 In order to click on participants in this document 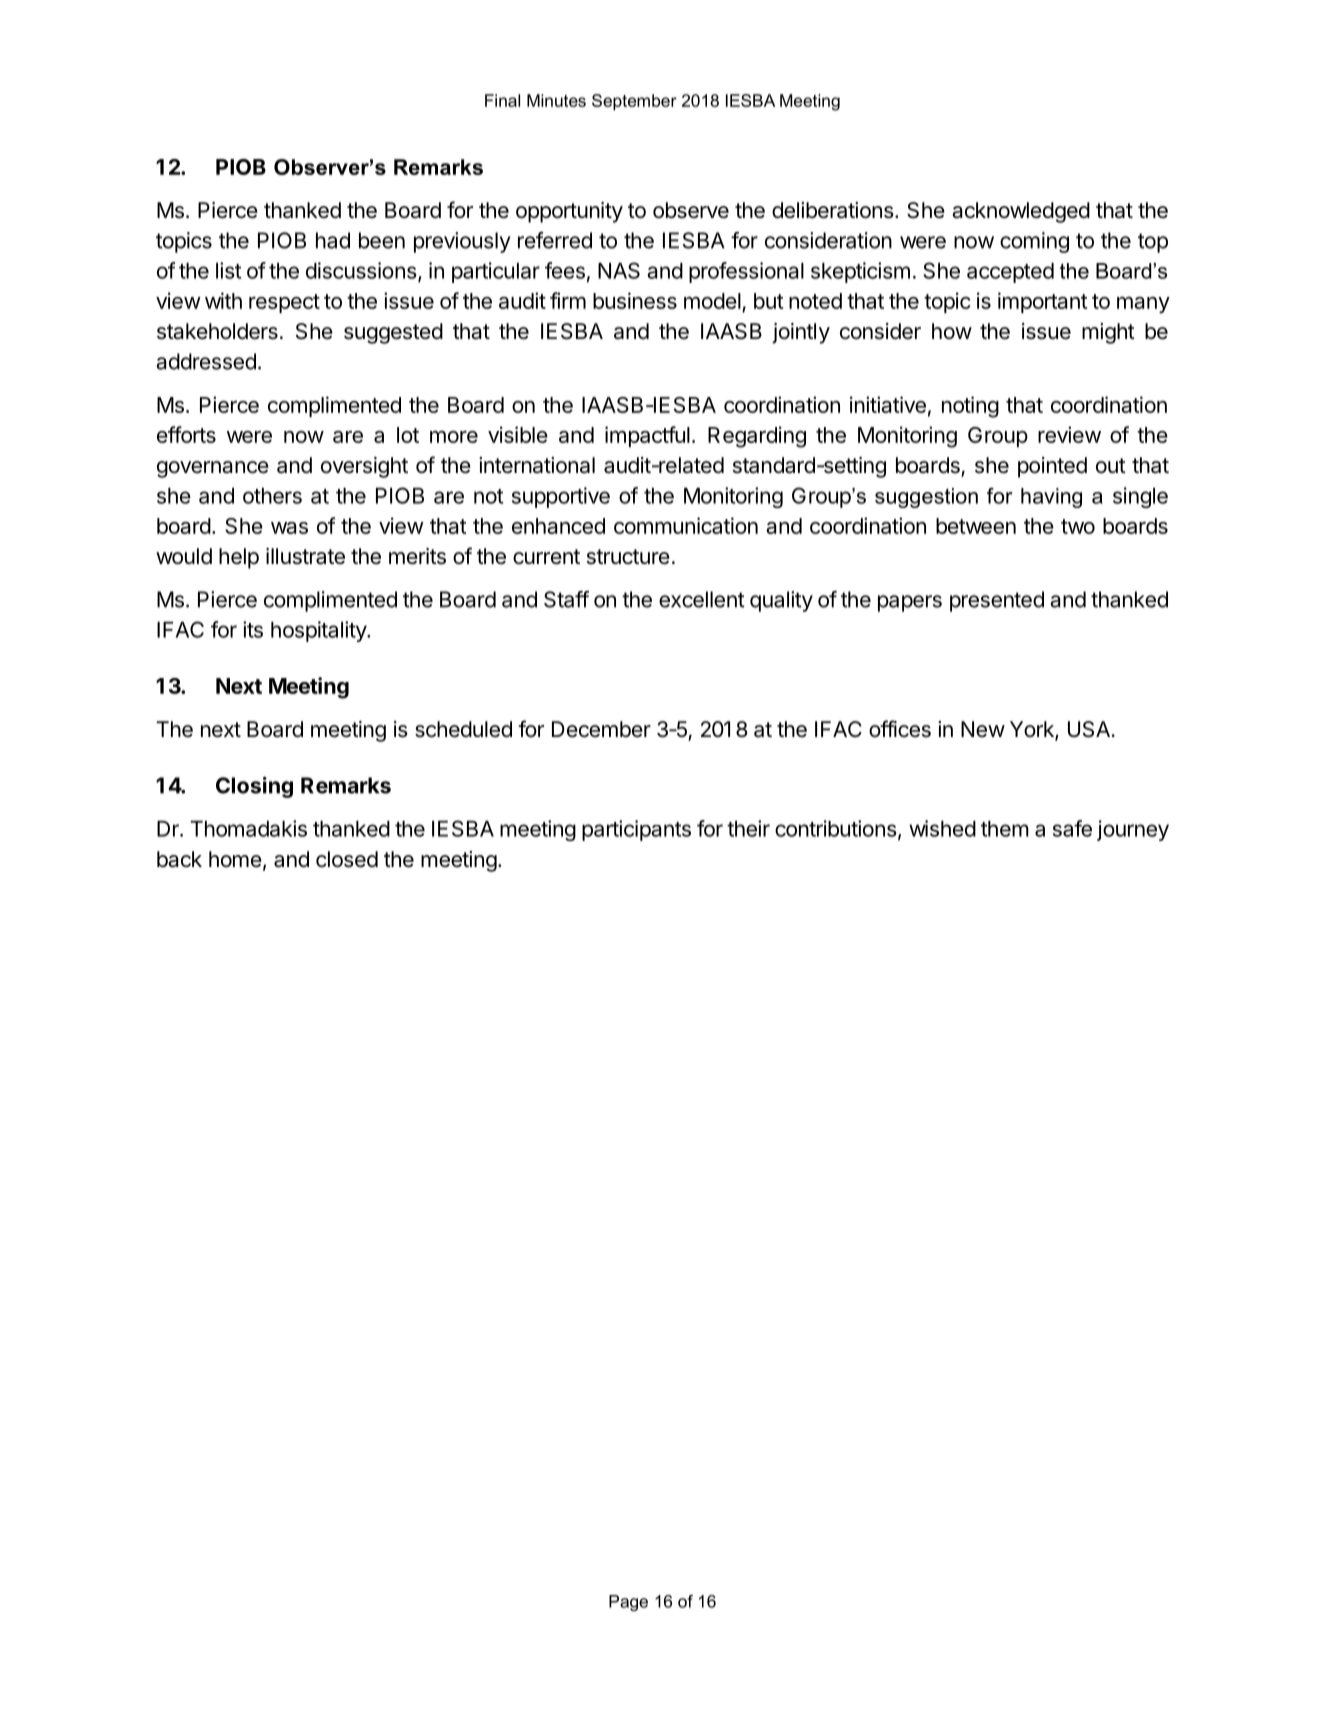, I will do `click(636, 830)`.
